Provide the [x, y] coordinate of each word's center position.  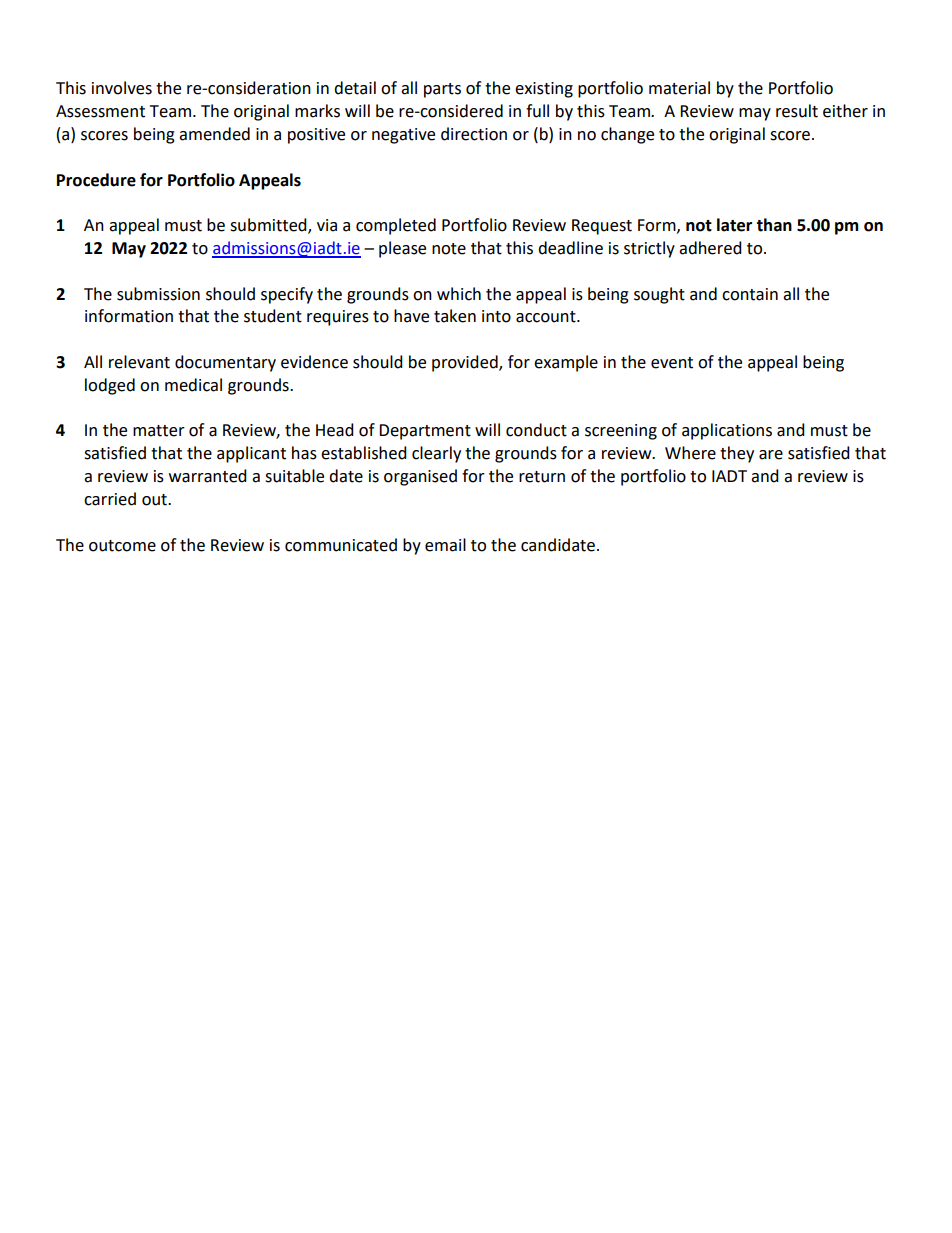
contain [750, 294]
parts [442, 90]
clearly [436, 454]
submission [158, 294]
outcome [122, 546]
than [774, 225]
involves [122, 88]
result [797, 111]
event [672, 363]
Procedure [96, 180]
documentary [225, 363]
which [459, 294]
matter [159, 431]
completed [396, 226]
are [771, 455]
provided [466, 363]
